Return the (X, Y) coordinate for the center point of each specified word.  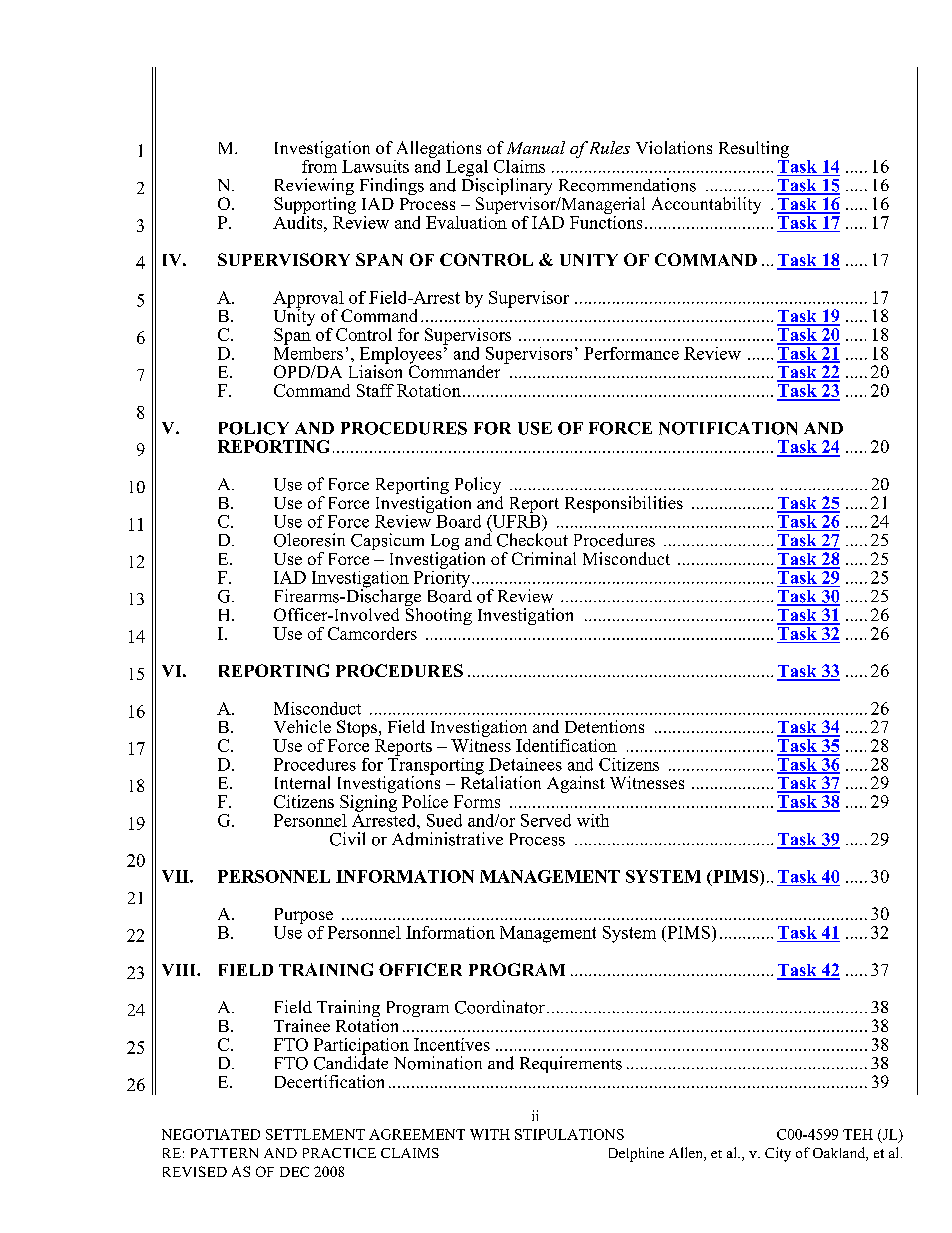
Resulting (754, 149)
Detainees (525, 764)
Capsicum (387, 541)
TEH (858, 1134)
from (319, 165)
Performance (631, 353)
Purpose (304, 916)
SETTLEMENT (315, 1134)
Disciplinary (507, 187)
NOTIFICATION (728, 428)
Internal (302, 782)
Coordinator (500, 1007)
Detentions (604, 726)
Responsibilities (624, 504)
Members (308, 352)
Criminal (544, 558)
